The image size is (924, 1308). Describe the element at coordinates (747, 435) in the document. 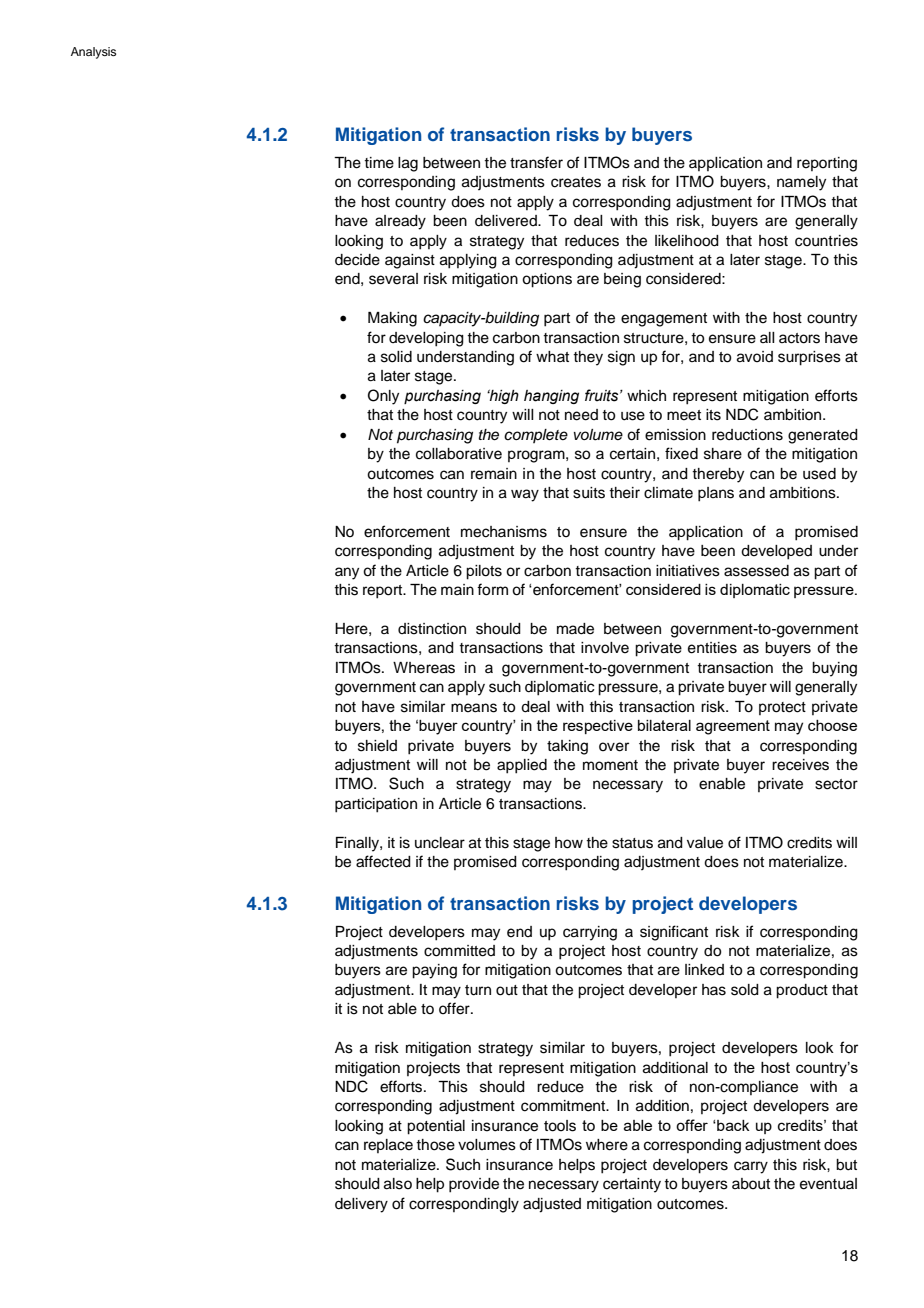

I see `reductions` at that location.
